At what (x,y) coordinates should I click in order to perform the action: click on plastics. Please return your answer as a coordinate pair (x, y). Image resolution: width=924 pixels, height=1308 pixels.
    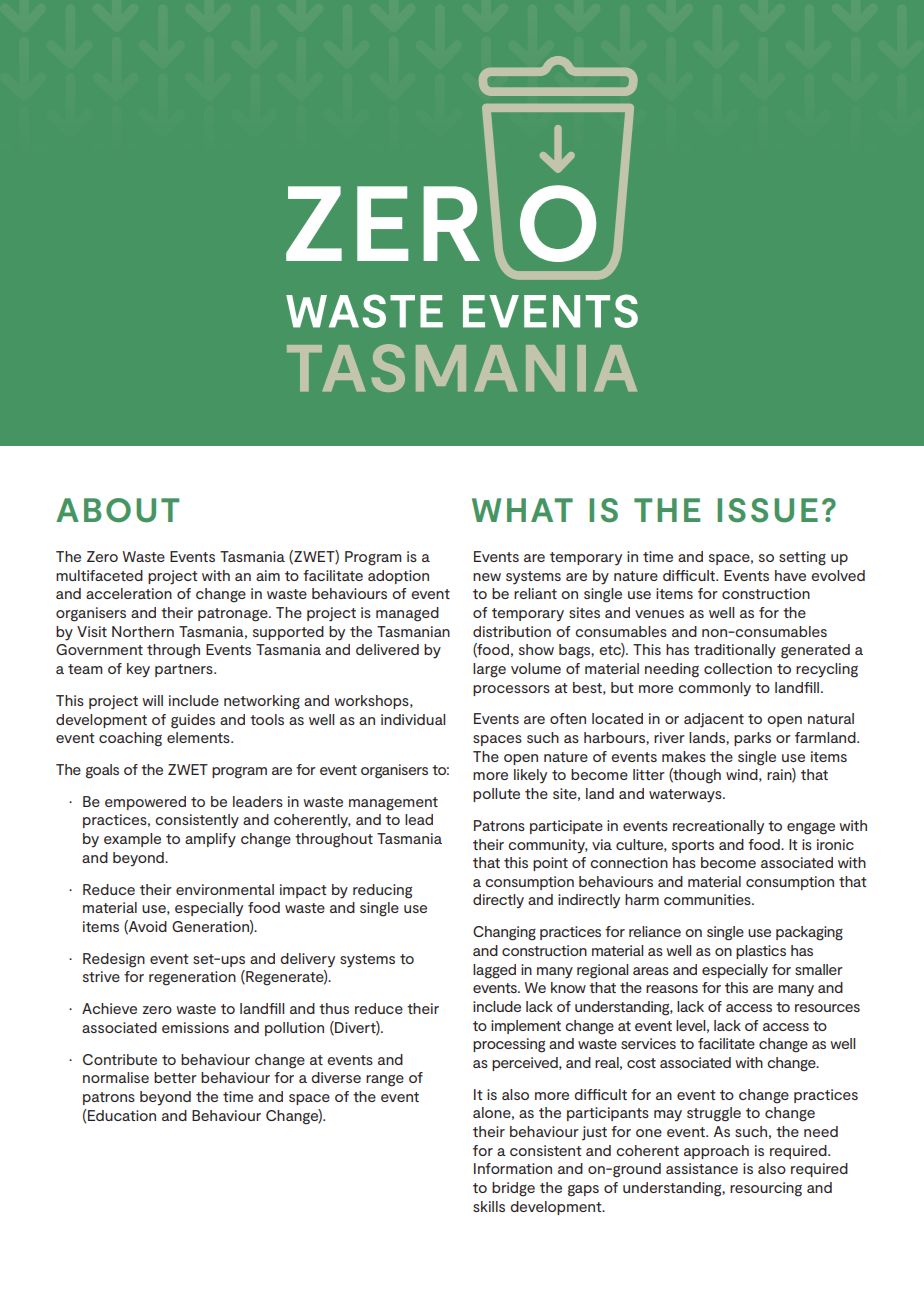
    Looking at the image, I should click on (761, 952).
